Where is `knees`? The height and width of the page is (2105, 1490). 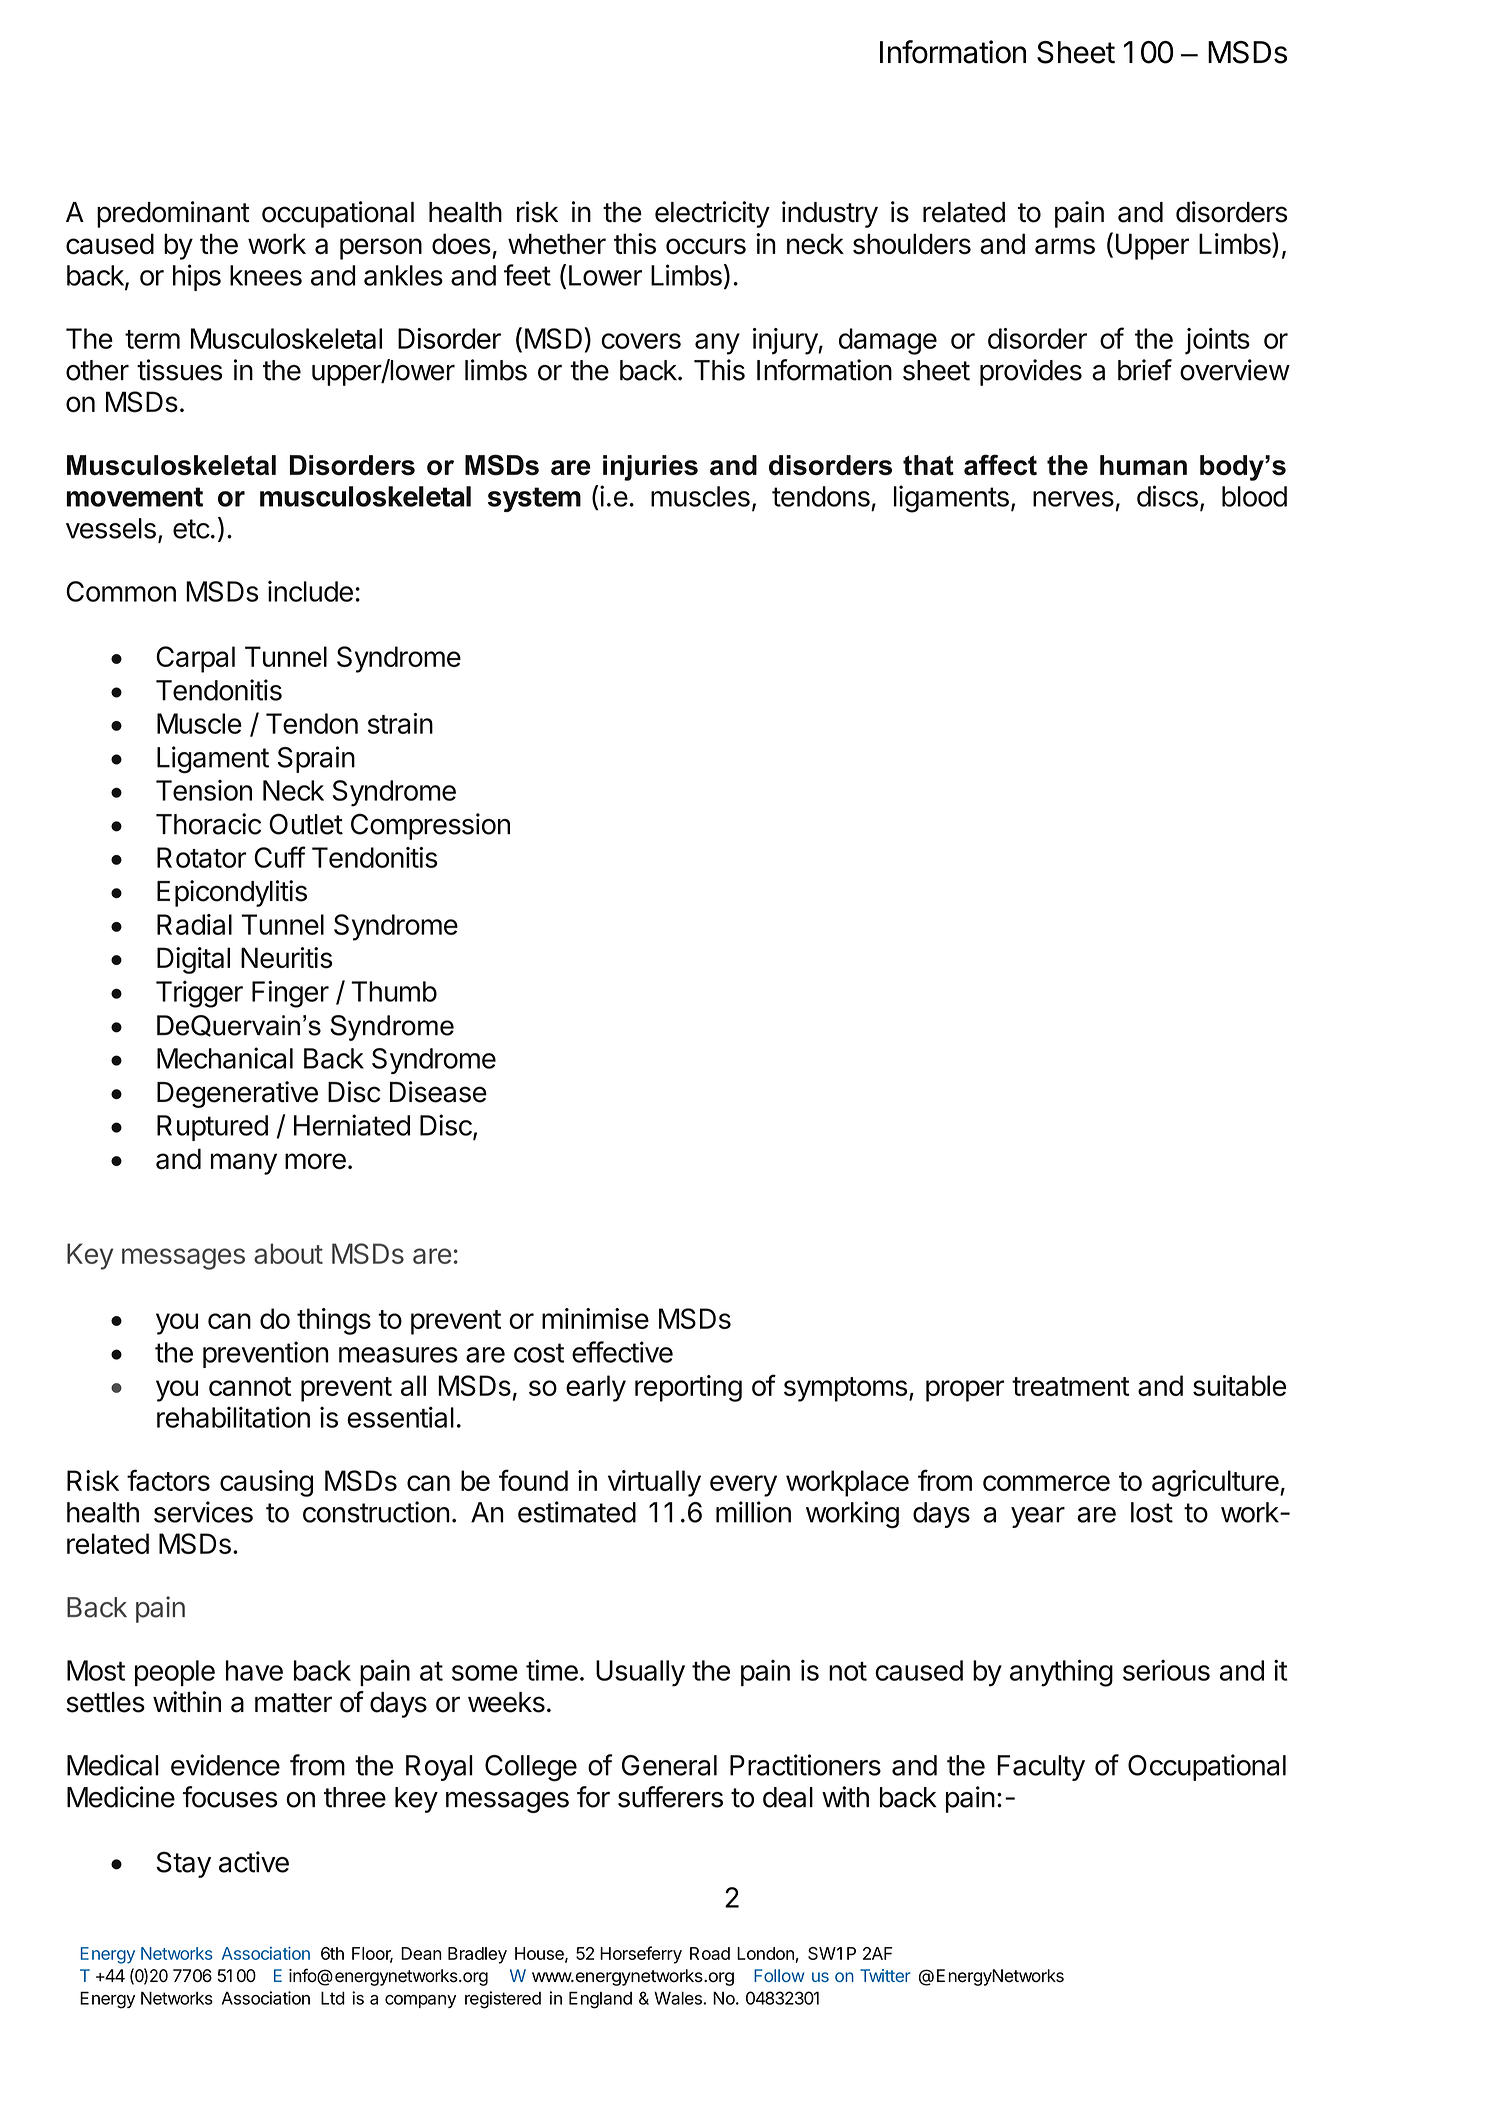
knees is located at coordinates (266, 275).
